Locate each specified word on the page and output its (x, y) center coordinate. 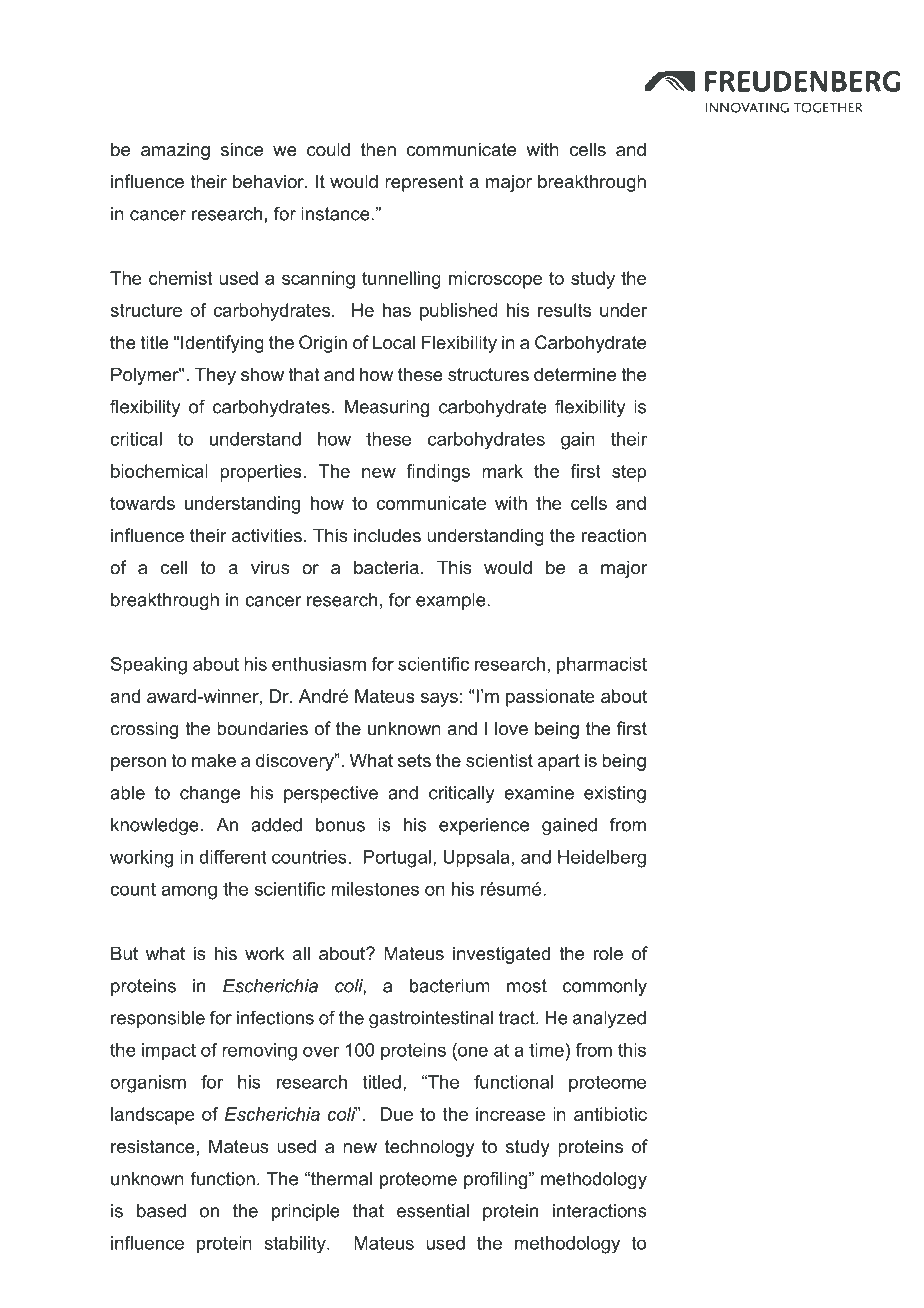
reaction (614, 535)
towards (142, 503)
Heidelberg (602, 859)
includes (387, 535)
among (189, 892)
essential (433, 1211)
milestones (375, 889)
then (378, 149)
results (564, 310)
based (161, 1211)
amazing (175, 151)
